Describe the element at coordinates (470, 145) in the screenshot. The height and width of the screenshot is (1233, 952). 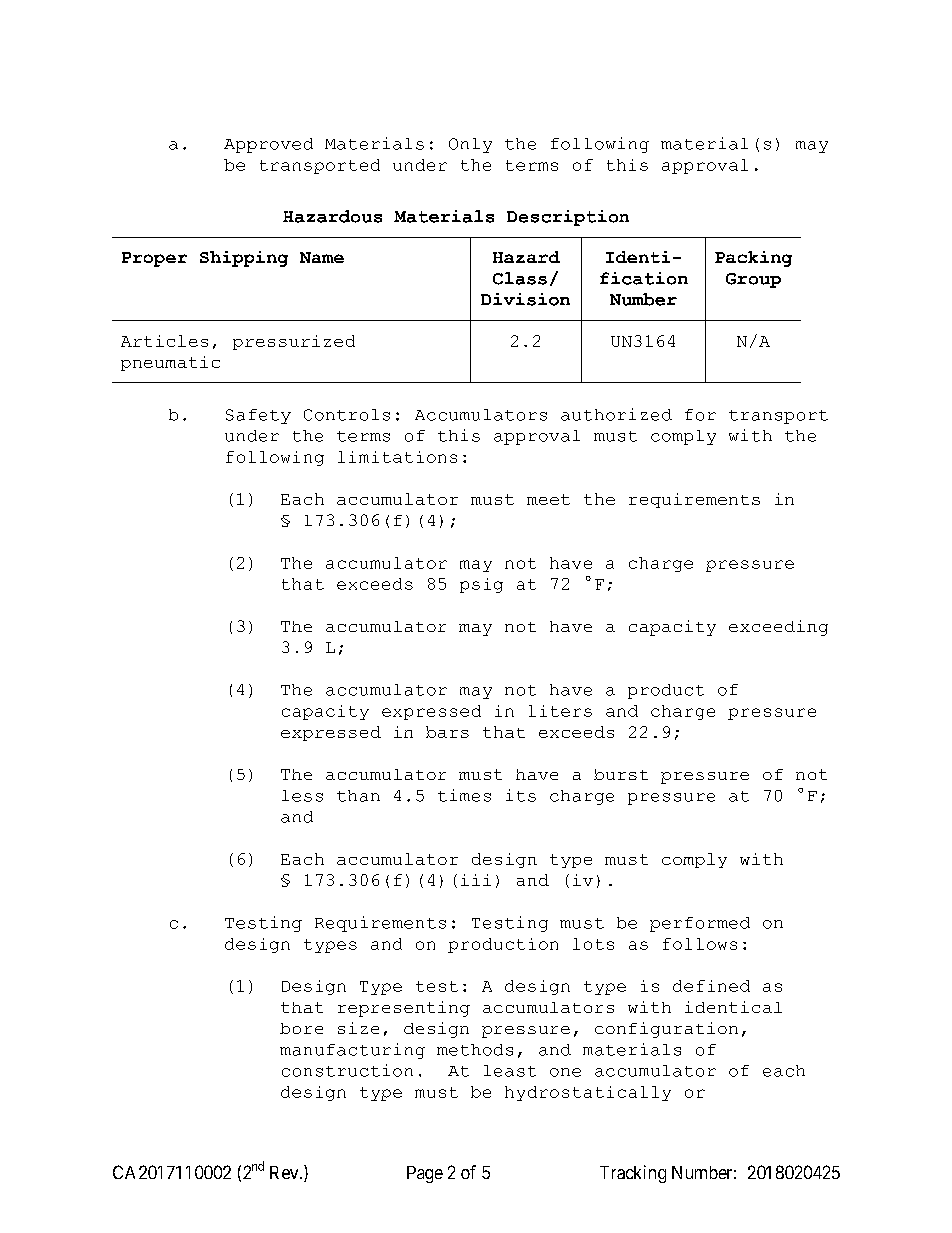
I see `Only` at that location.
